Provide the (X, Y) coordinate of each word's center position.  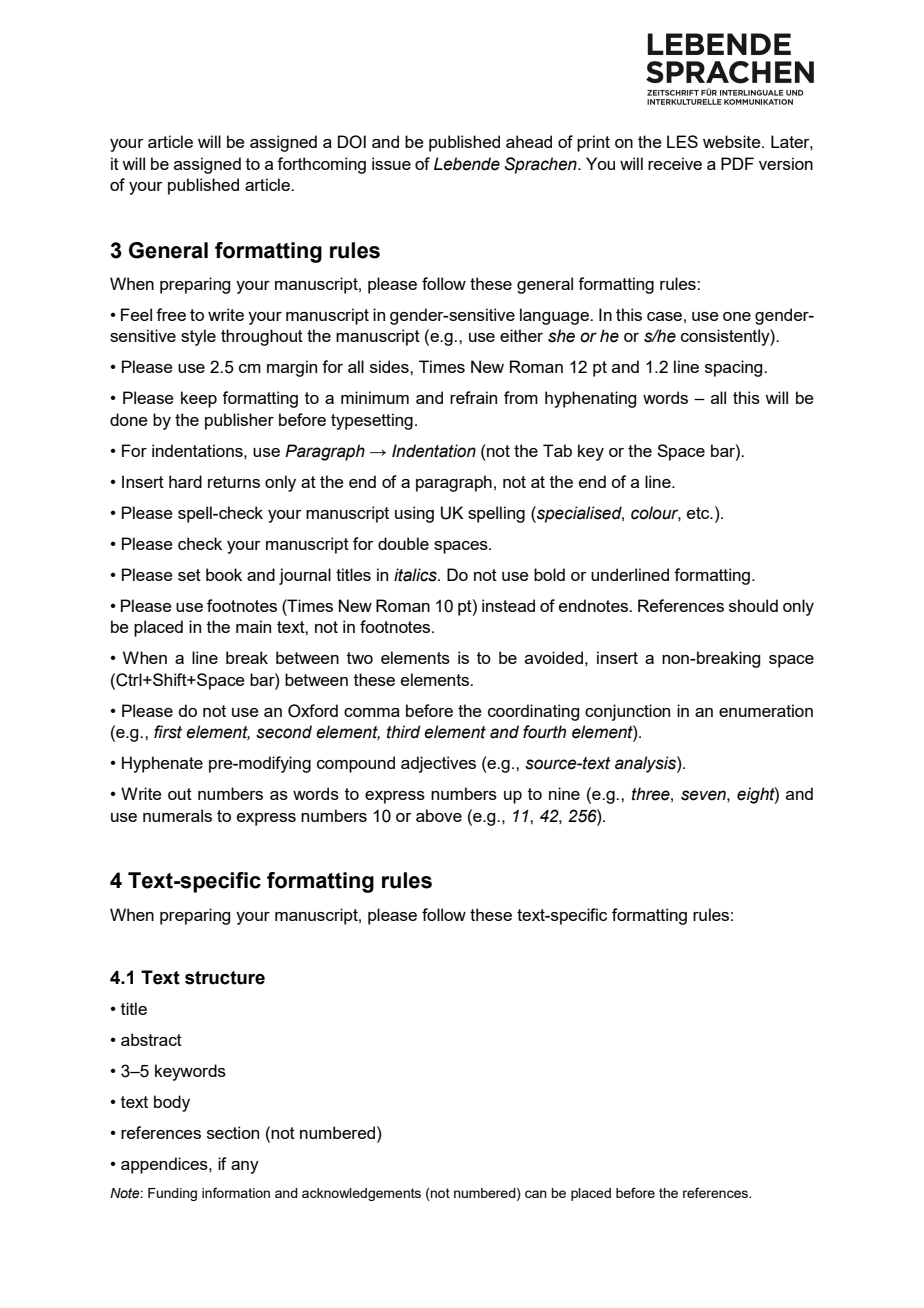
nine (564, 793)
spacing (735, 368)
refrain (473, 397)
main (253, 626)
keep (199, 399)
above (439, 815)
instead (508, 605)
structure (225, 978)
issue (391, 163)
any (245, 1167)
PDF (737, 163)
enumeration (766, 710)
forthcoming (321, 165)
